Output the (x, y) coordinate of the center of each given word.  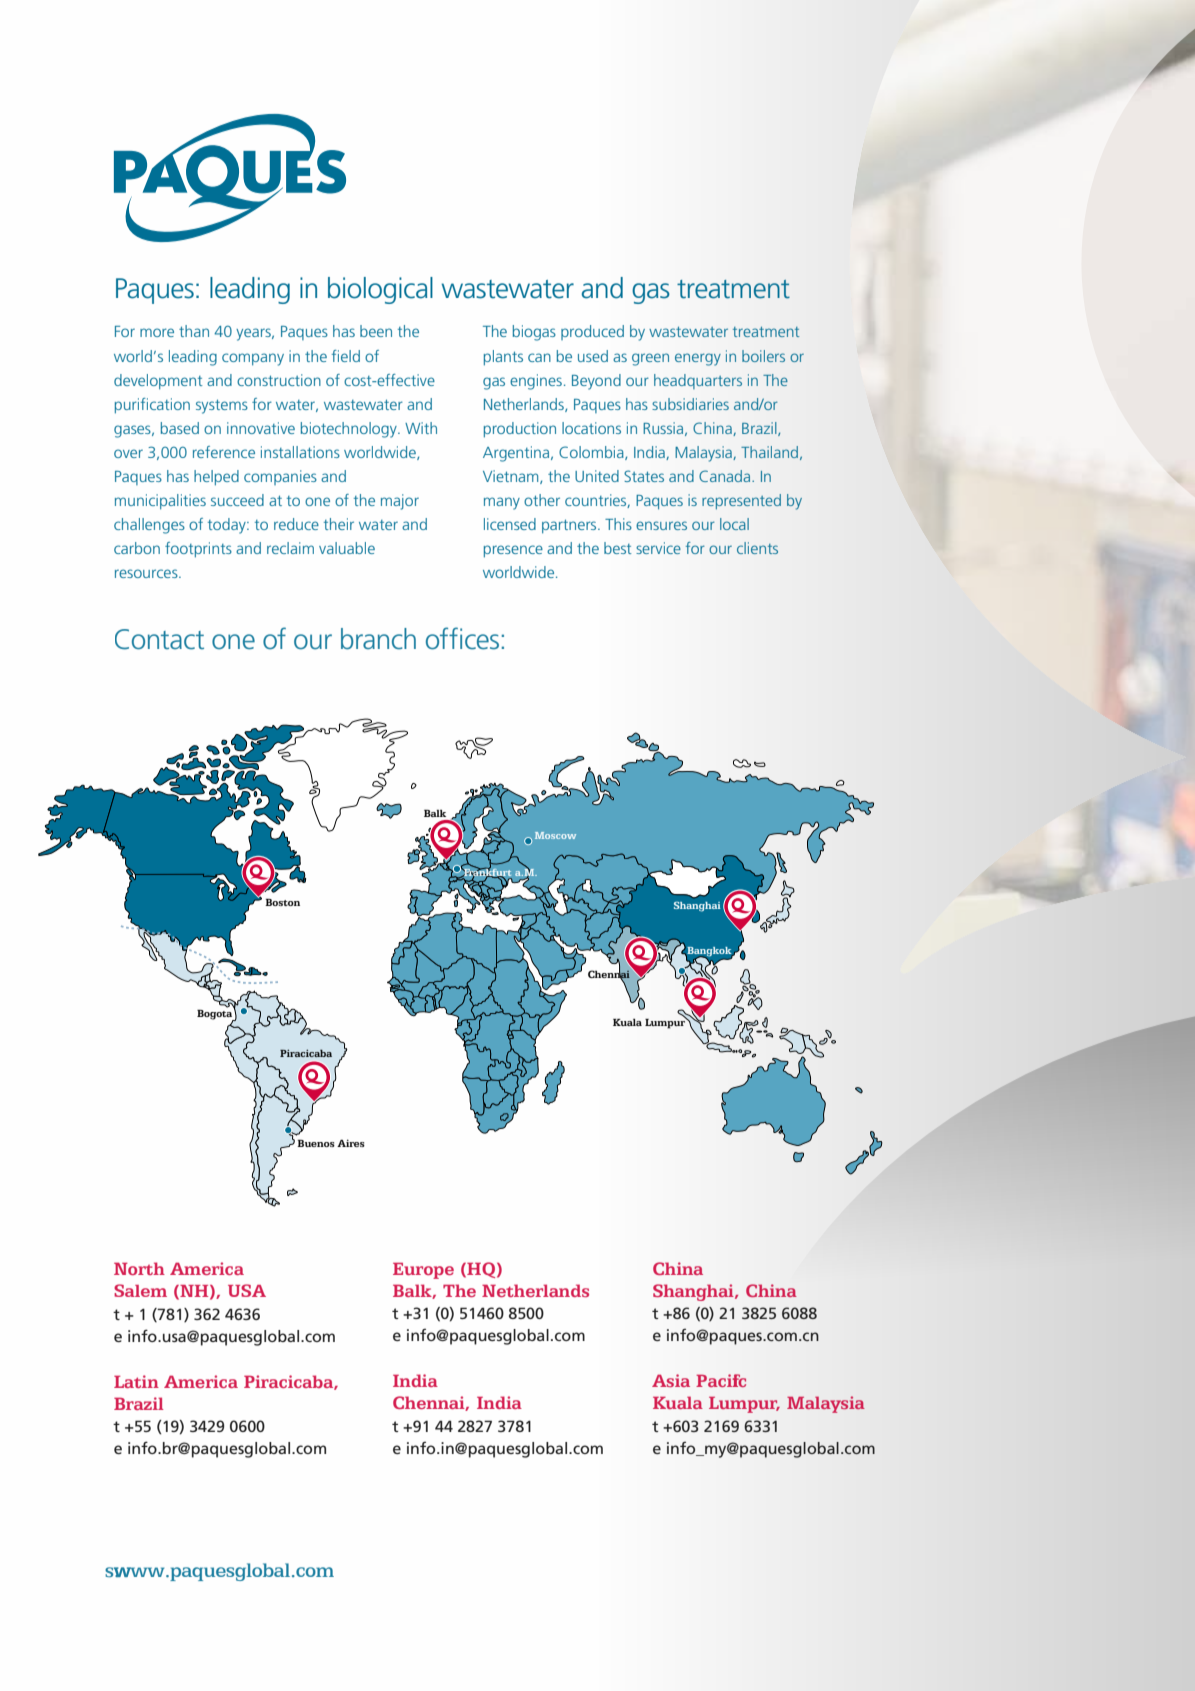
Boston (282, 902)
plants (503, 358)
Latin (136, 1381)
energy (698, 359)
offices (462, 638)
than (194, 331)
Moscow (555, 835)
